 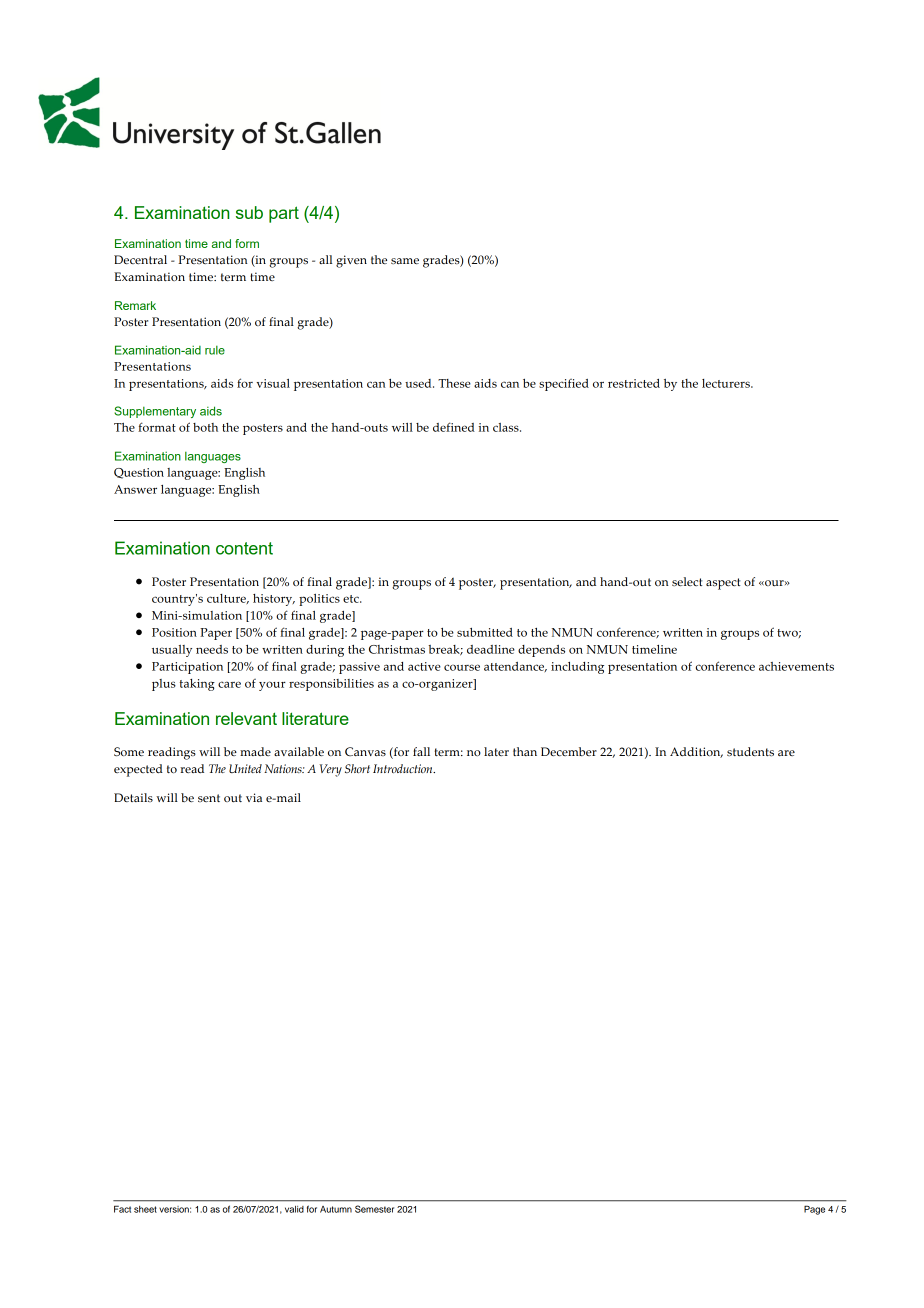 I want to click on relevant, so click(x=246, y=718).
